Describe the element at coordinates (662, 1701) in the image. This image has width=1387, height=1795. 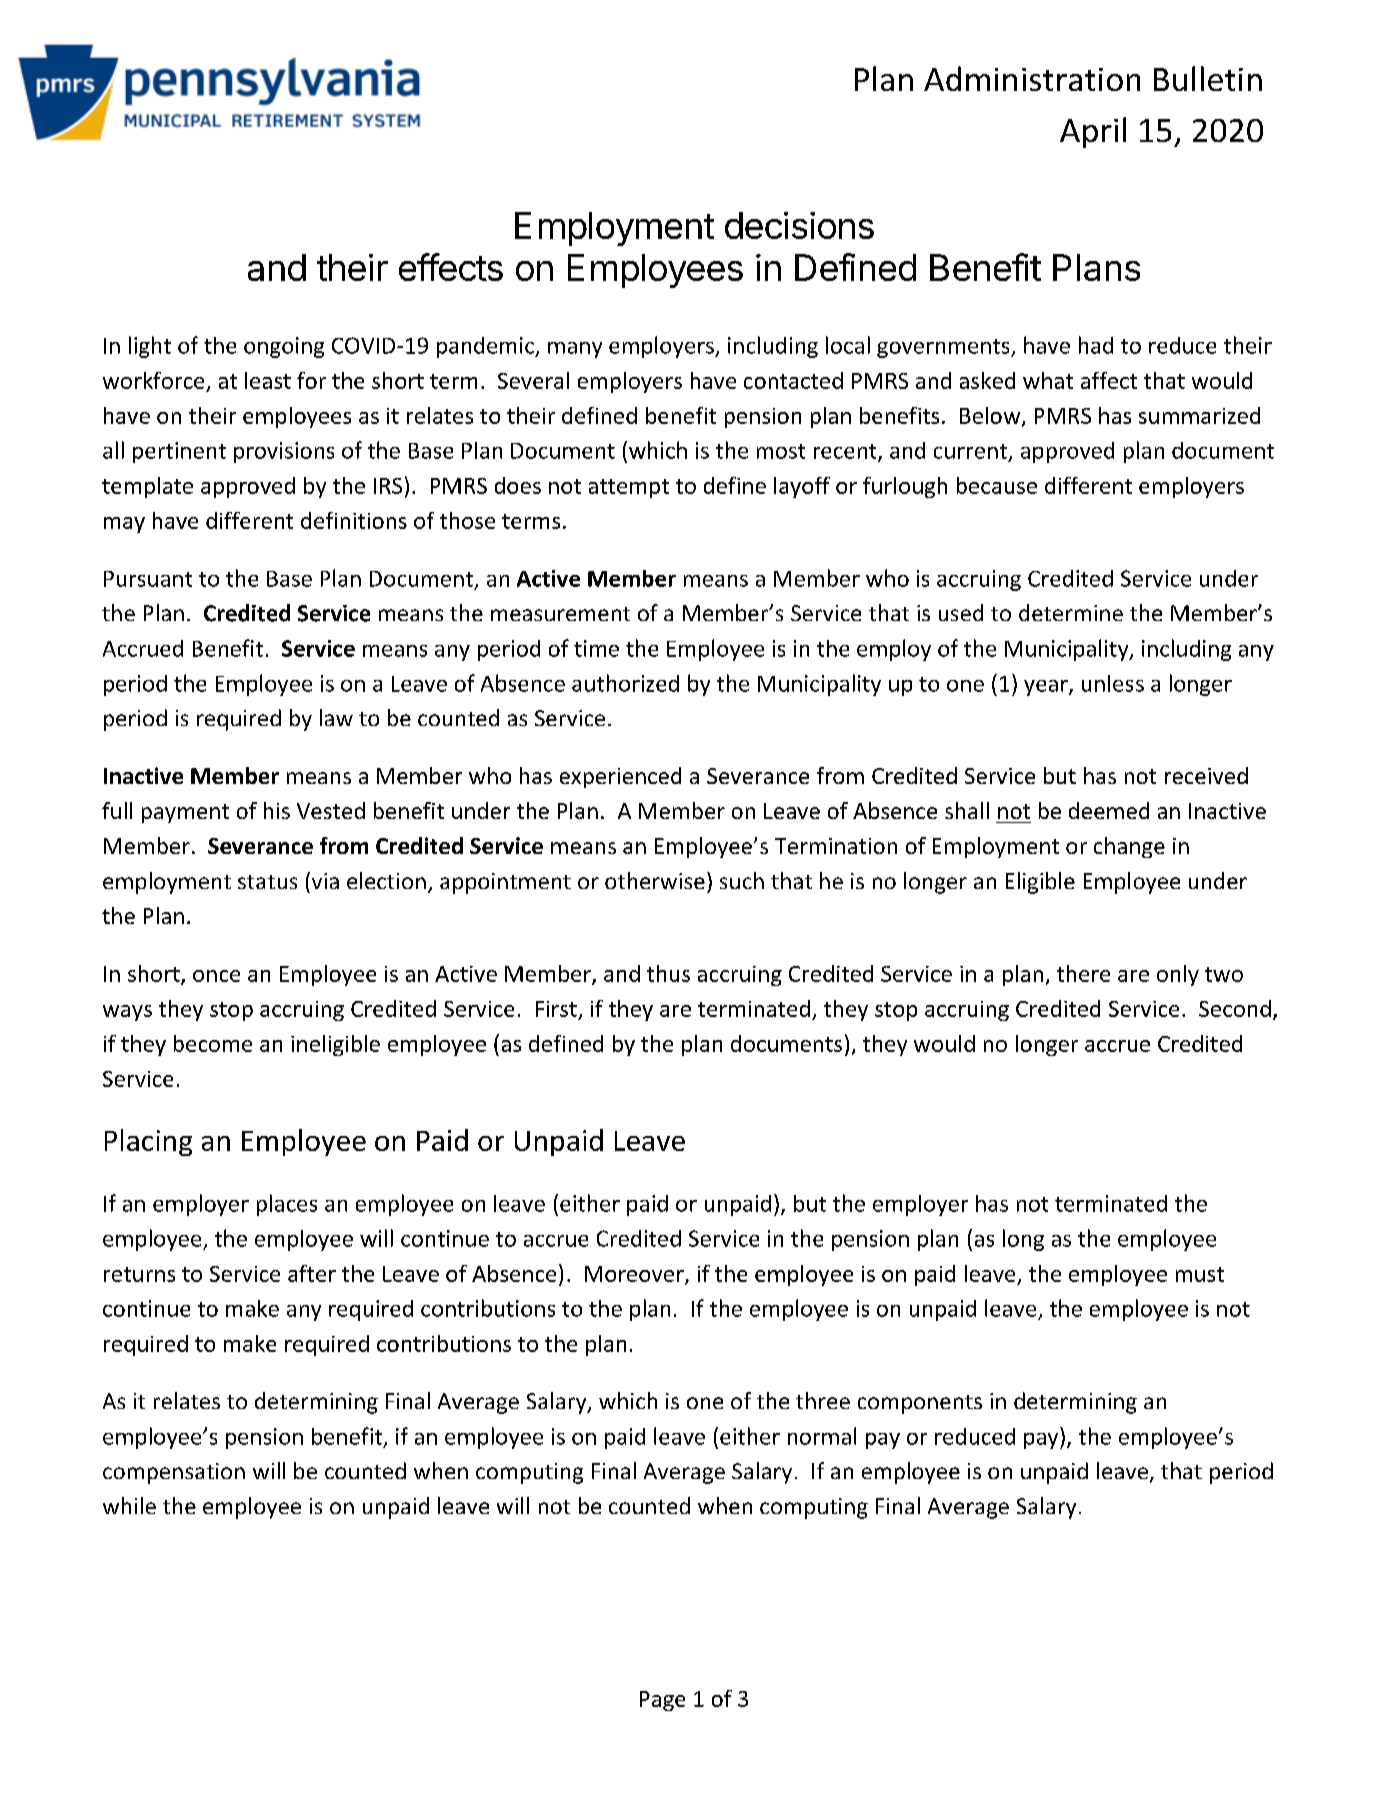
I see `Page` at that location.
